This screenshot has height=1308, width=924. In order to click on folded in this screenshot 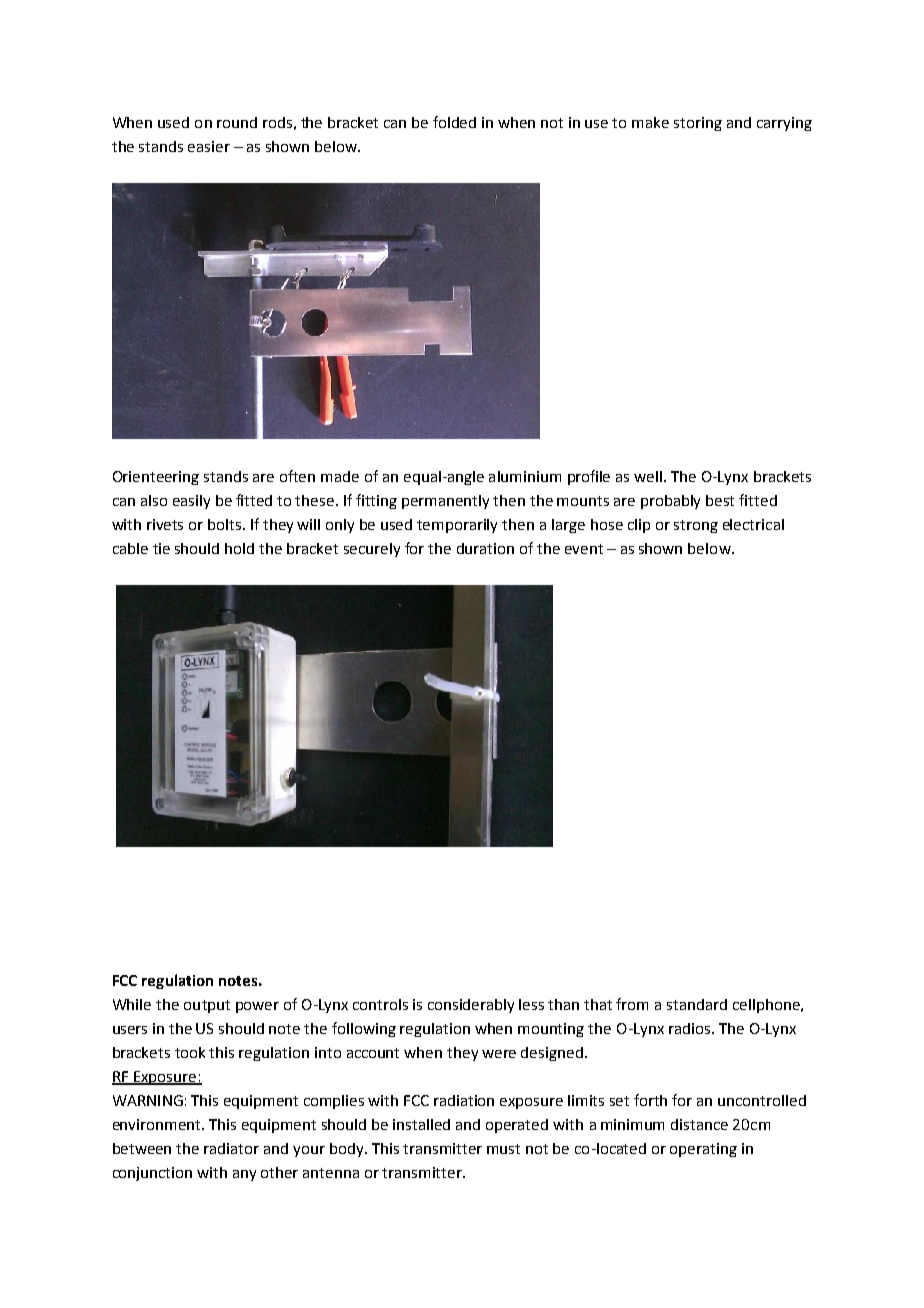, I will do `click(454, 122)`.
